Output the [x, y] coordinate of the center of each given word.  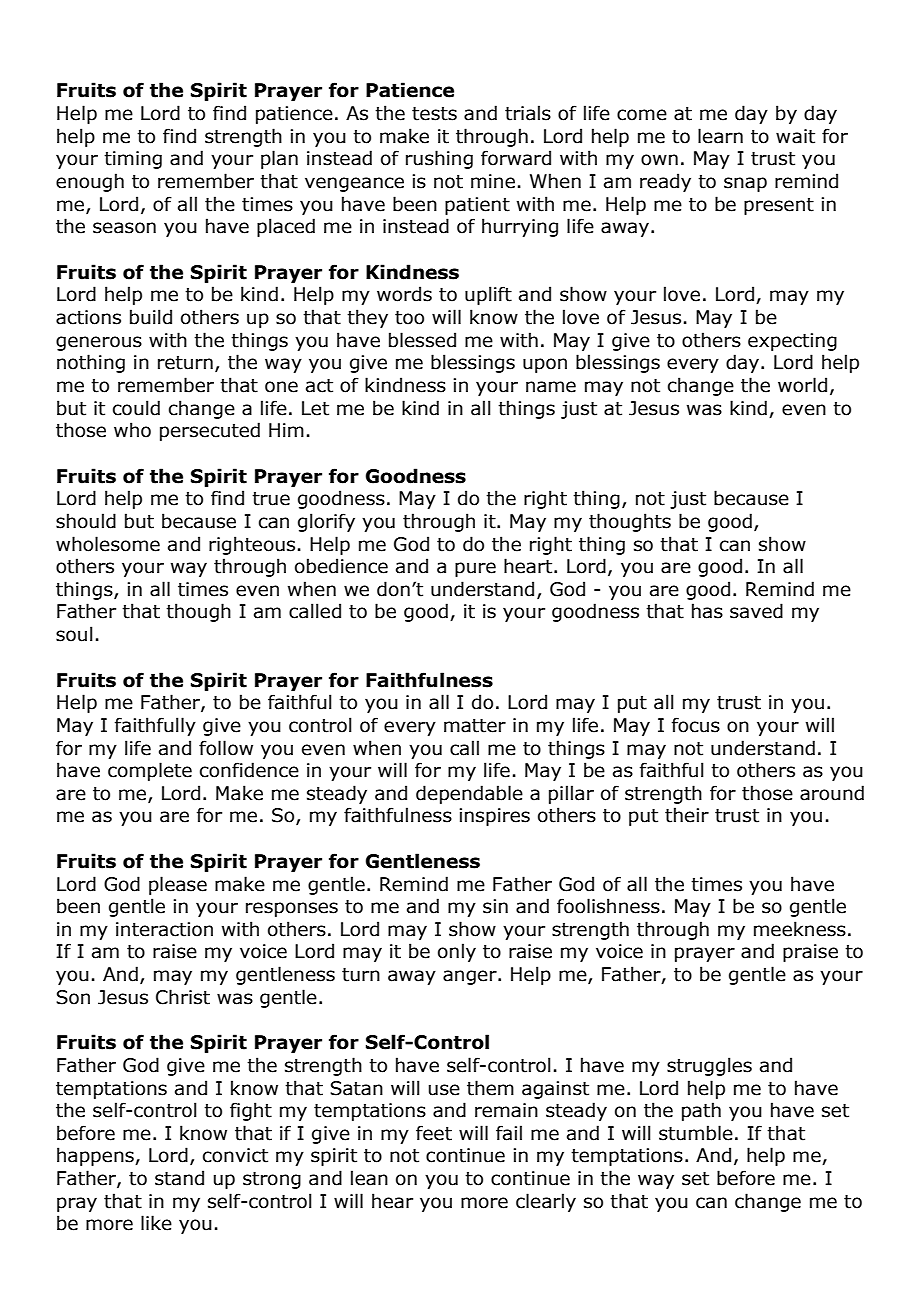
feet [434, 1133]
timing [133, 160]
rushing [439, 159]
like [156, 1223]
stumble [696, 1133]
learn [720, 136]
